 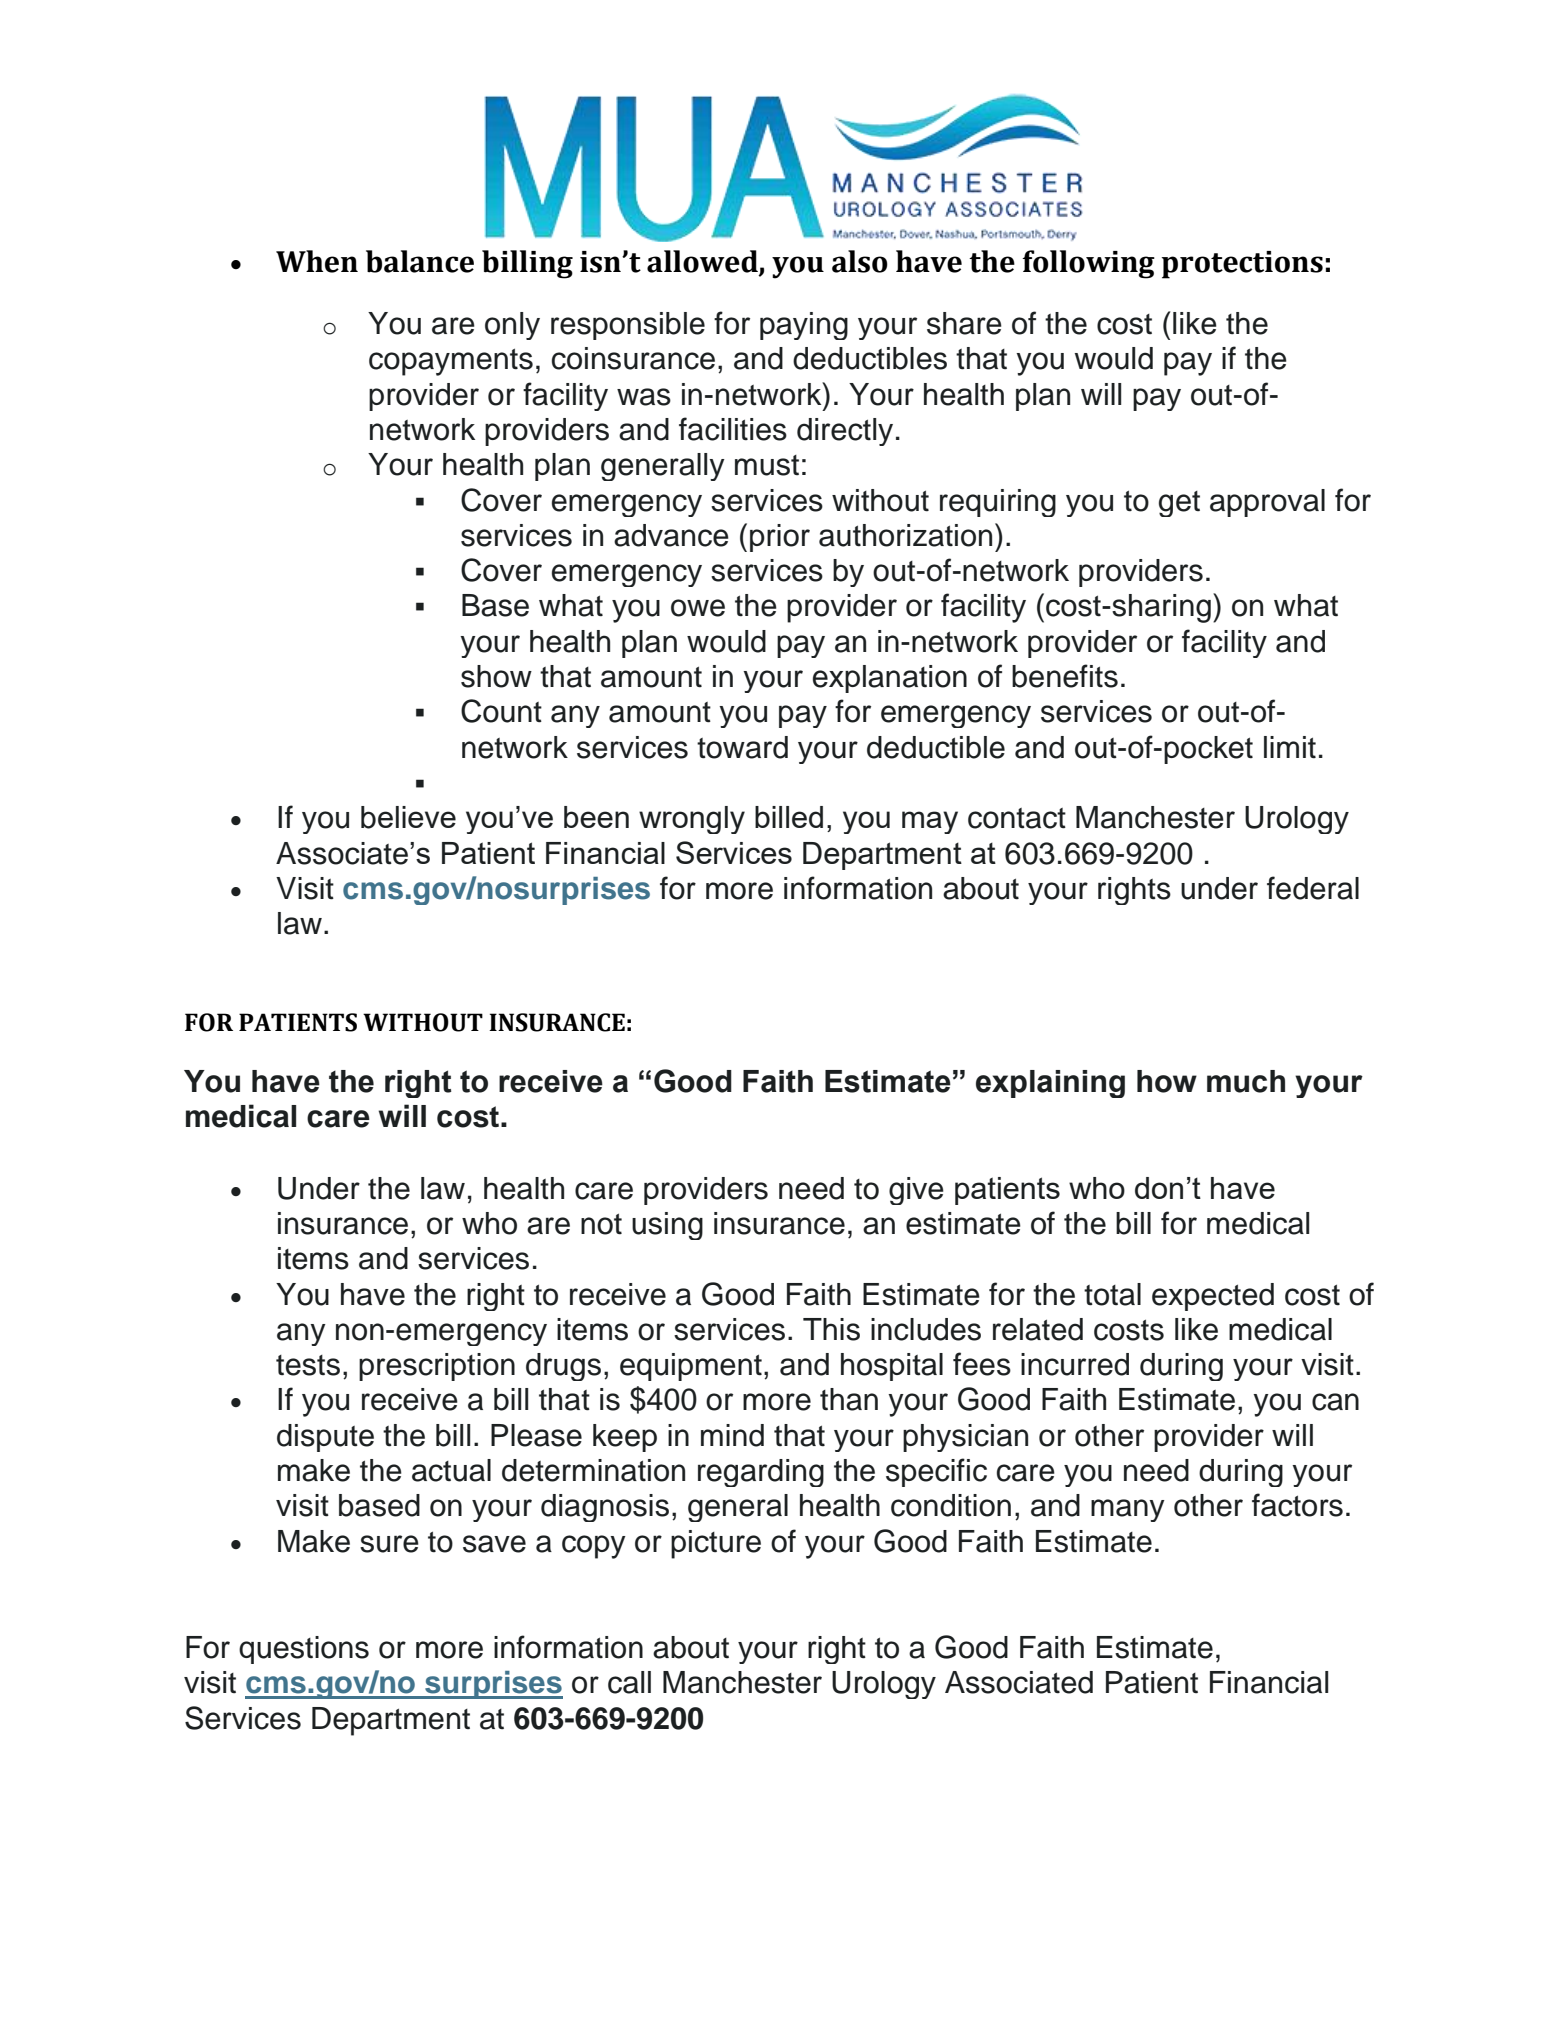 What do you see at coordinates (804, 326) in the image?
I see `paying` at bounding box center [804, 326].
